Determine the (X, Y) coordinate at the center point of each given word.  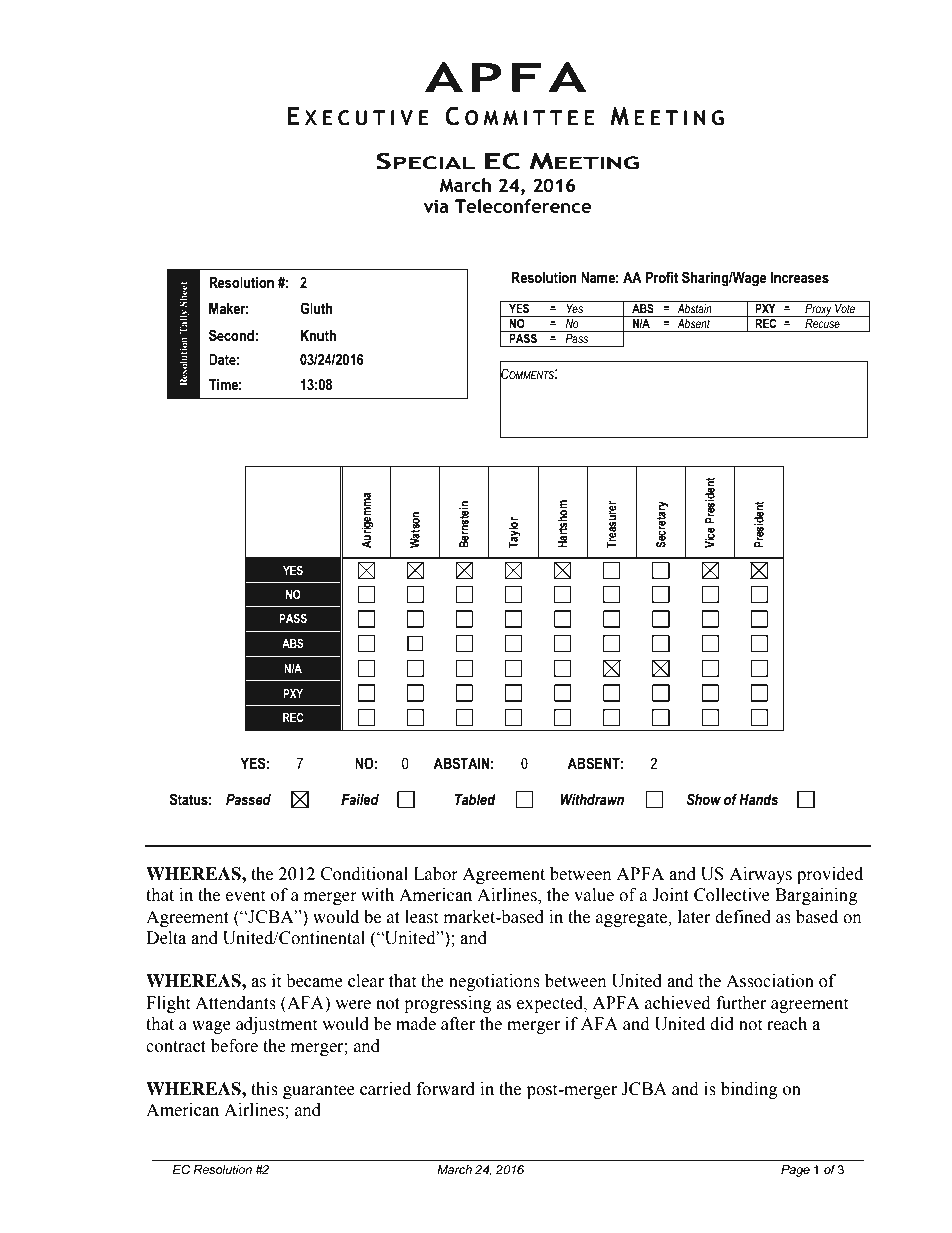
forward (446, 1089)
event (245, 896)
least (421, 917)
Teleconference (523, 206)
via (436, 206)
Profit (661, 277)
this (264, 1089)
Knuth (318, 336)
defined (743, 917)
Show (703, 799)
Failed (360, 800)
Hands (758, 800)
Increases (799, 278)
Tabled (475, 800)
